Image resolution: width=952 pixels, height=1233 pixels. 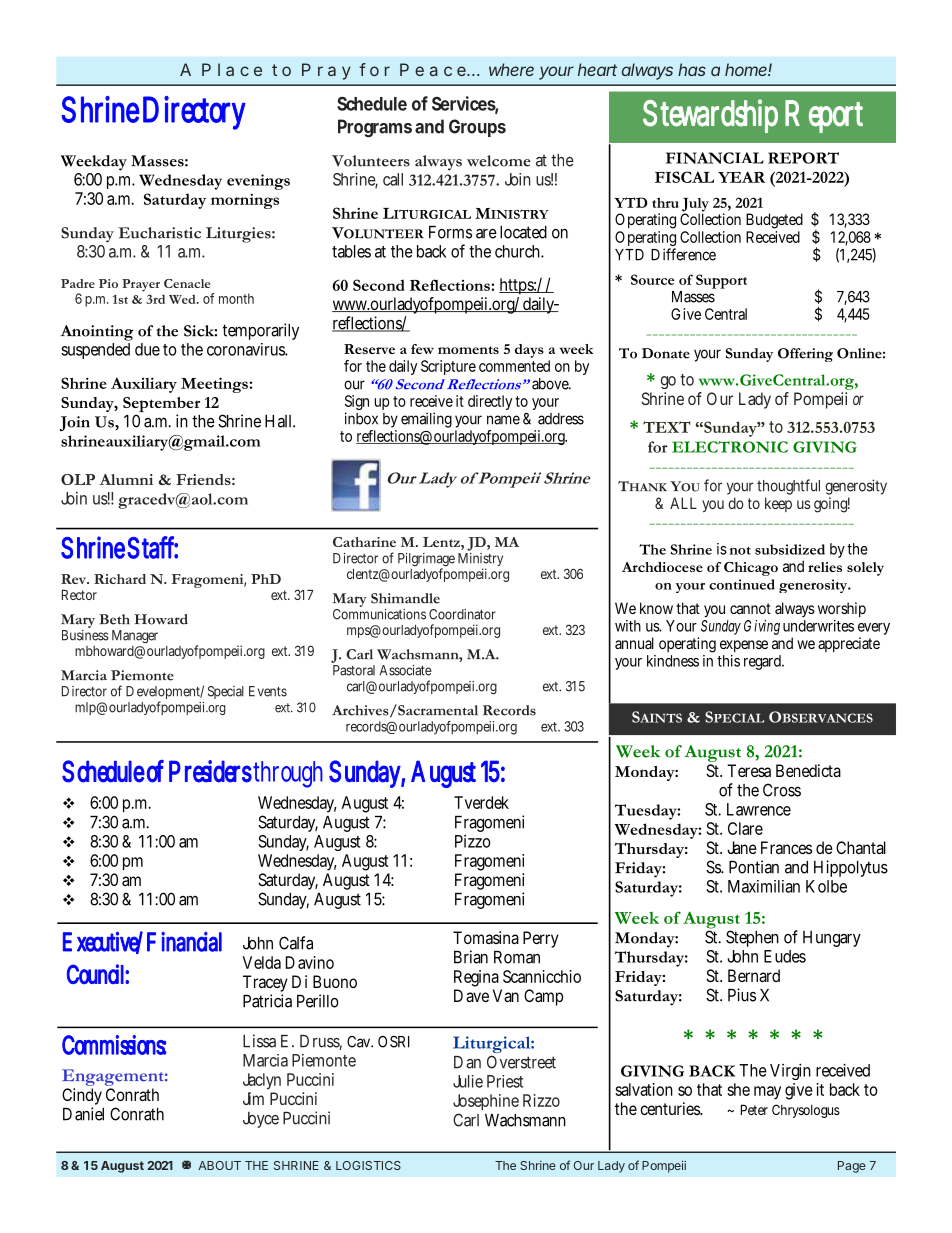 What do you see at coordinates (462, 614) in the image?
I see `Coordinator` at bounding box center [462, 614].
